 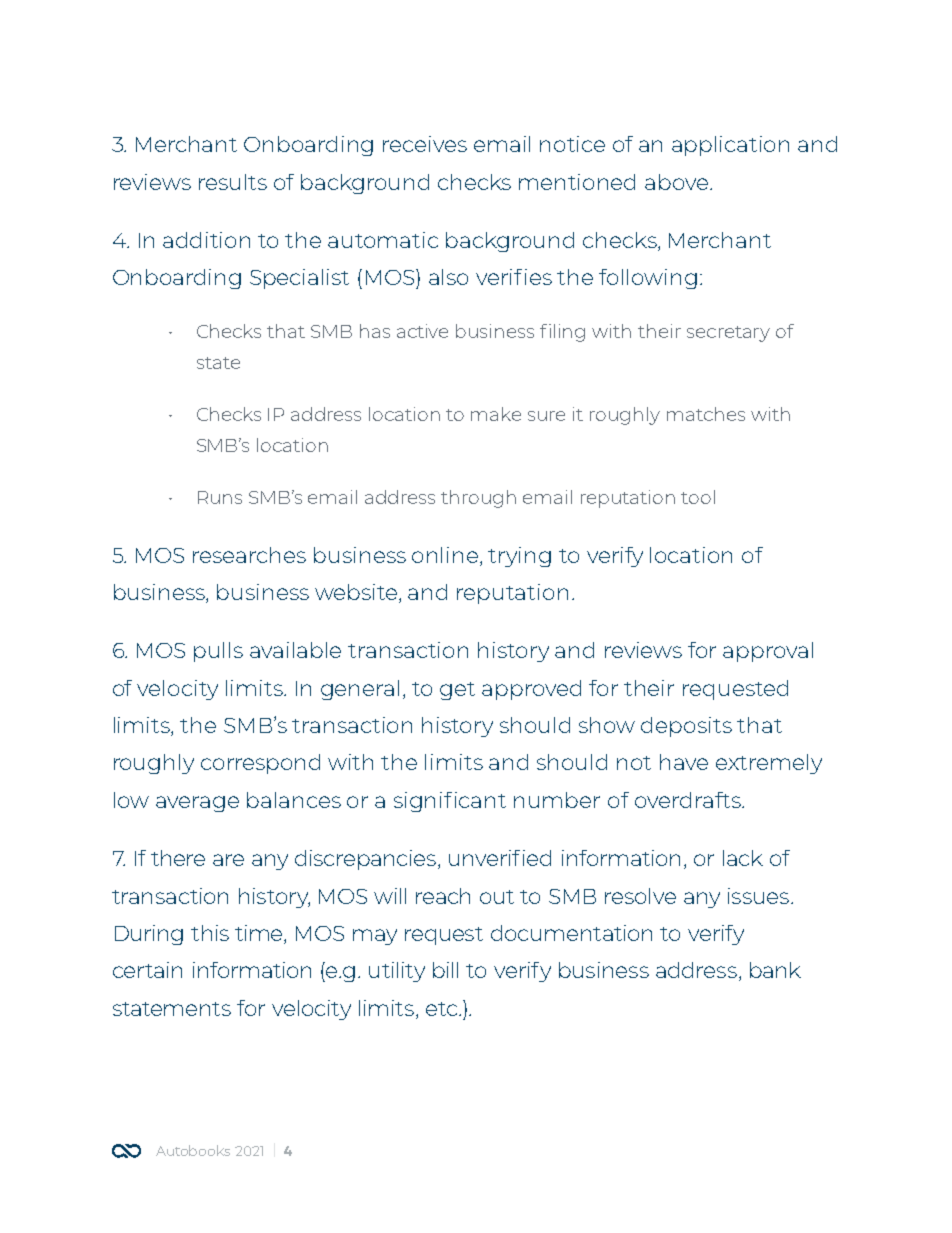 What do you see at coordinates (210, 933) in the screenshot?
I see `this` at bounding box center [210, 933].
